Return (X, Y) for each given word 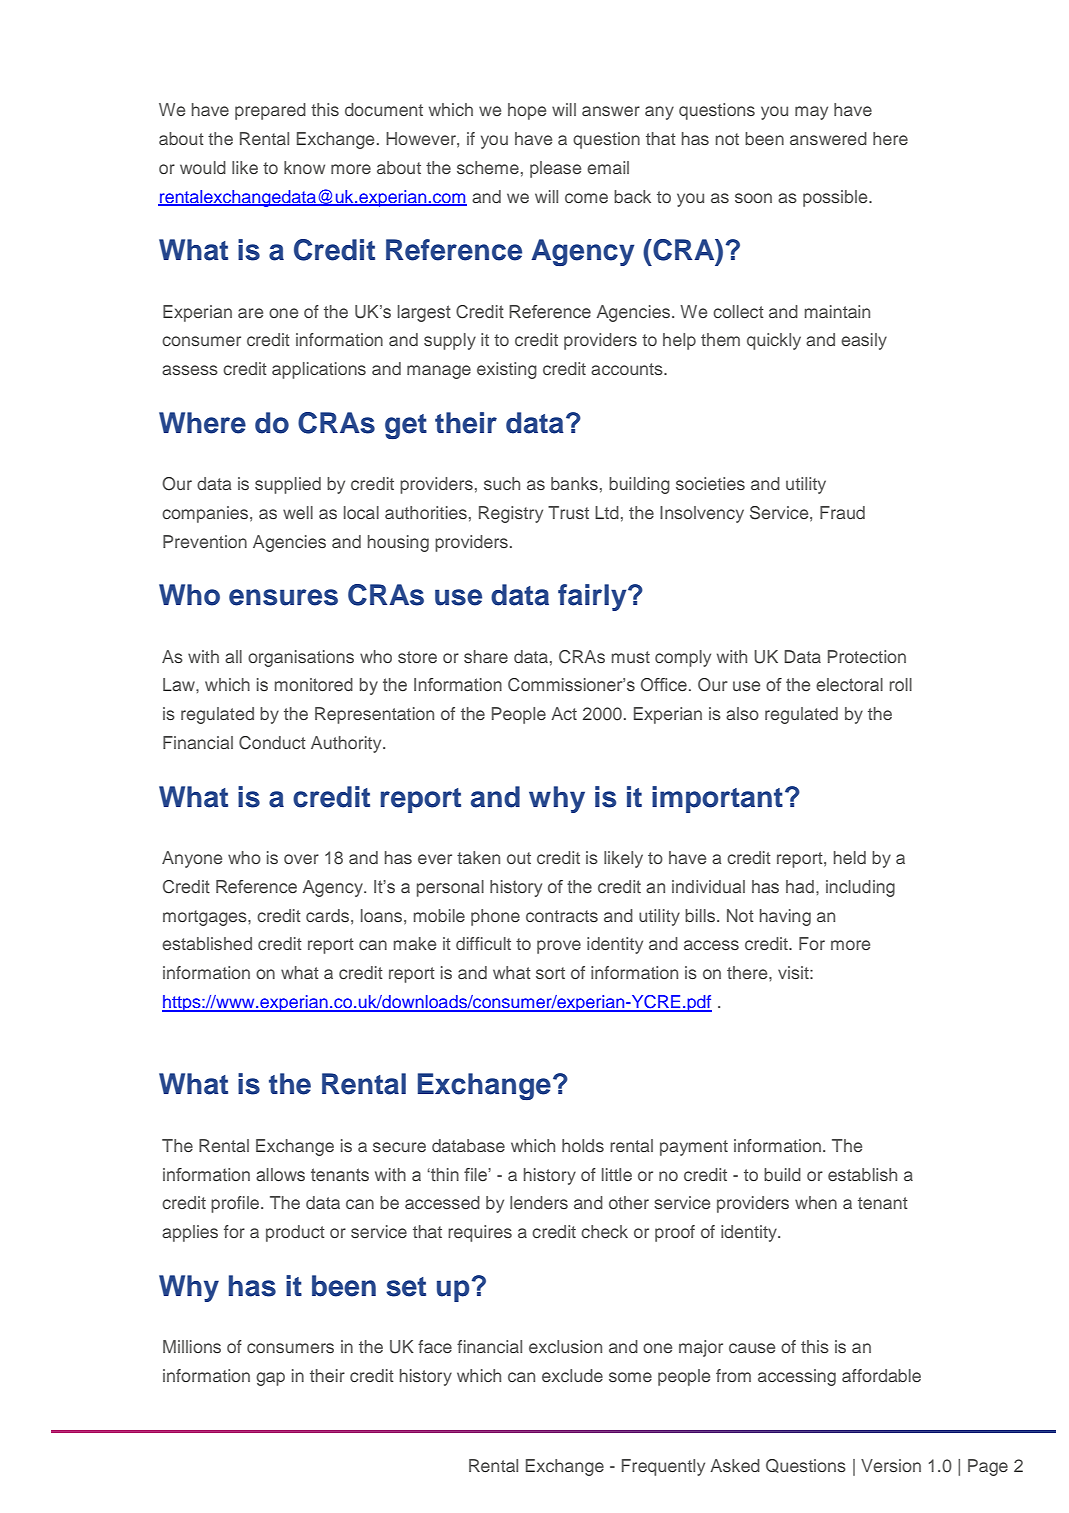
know (304, 167)
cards (327, 915)
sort (550, 973)
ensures (283, 597)
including (860, 888)
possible (836, 198)
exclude (572, 1375)
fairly (593, 597)
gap (270, 1379)
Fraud (842, 512)
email (608, 167)
